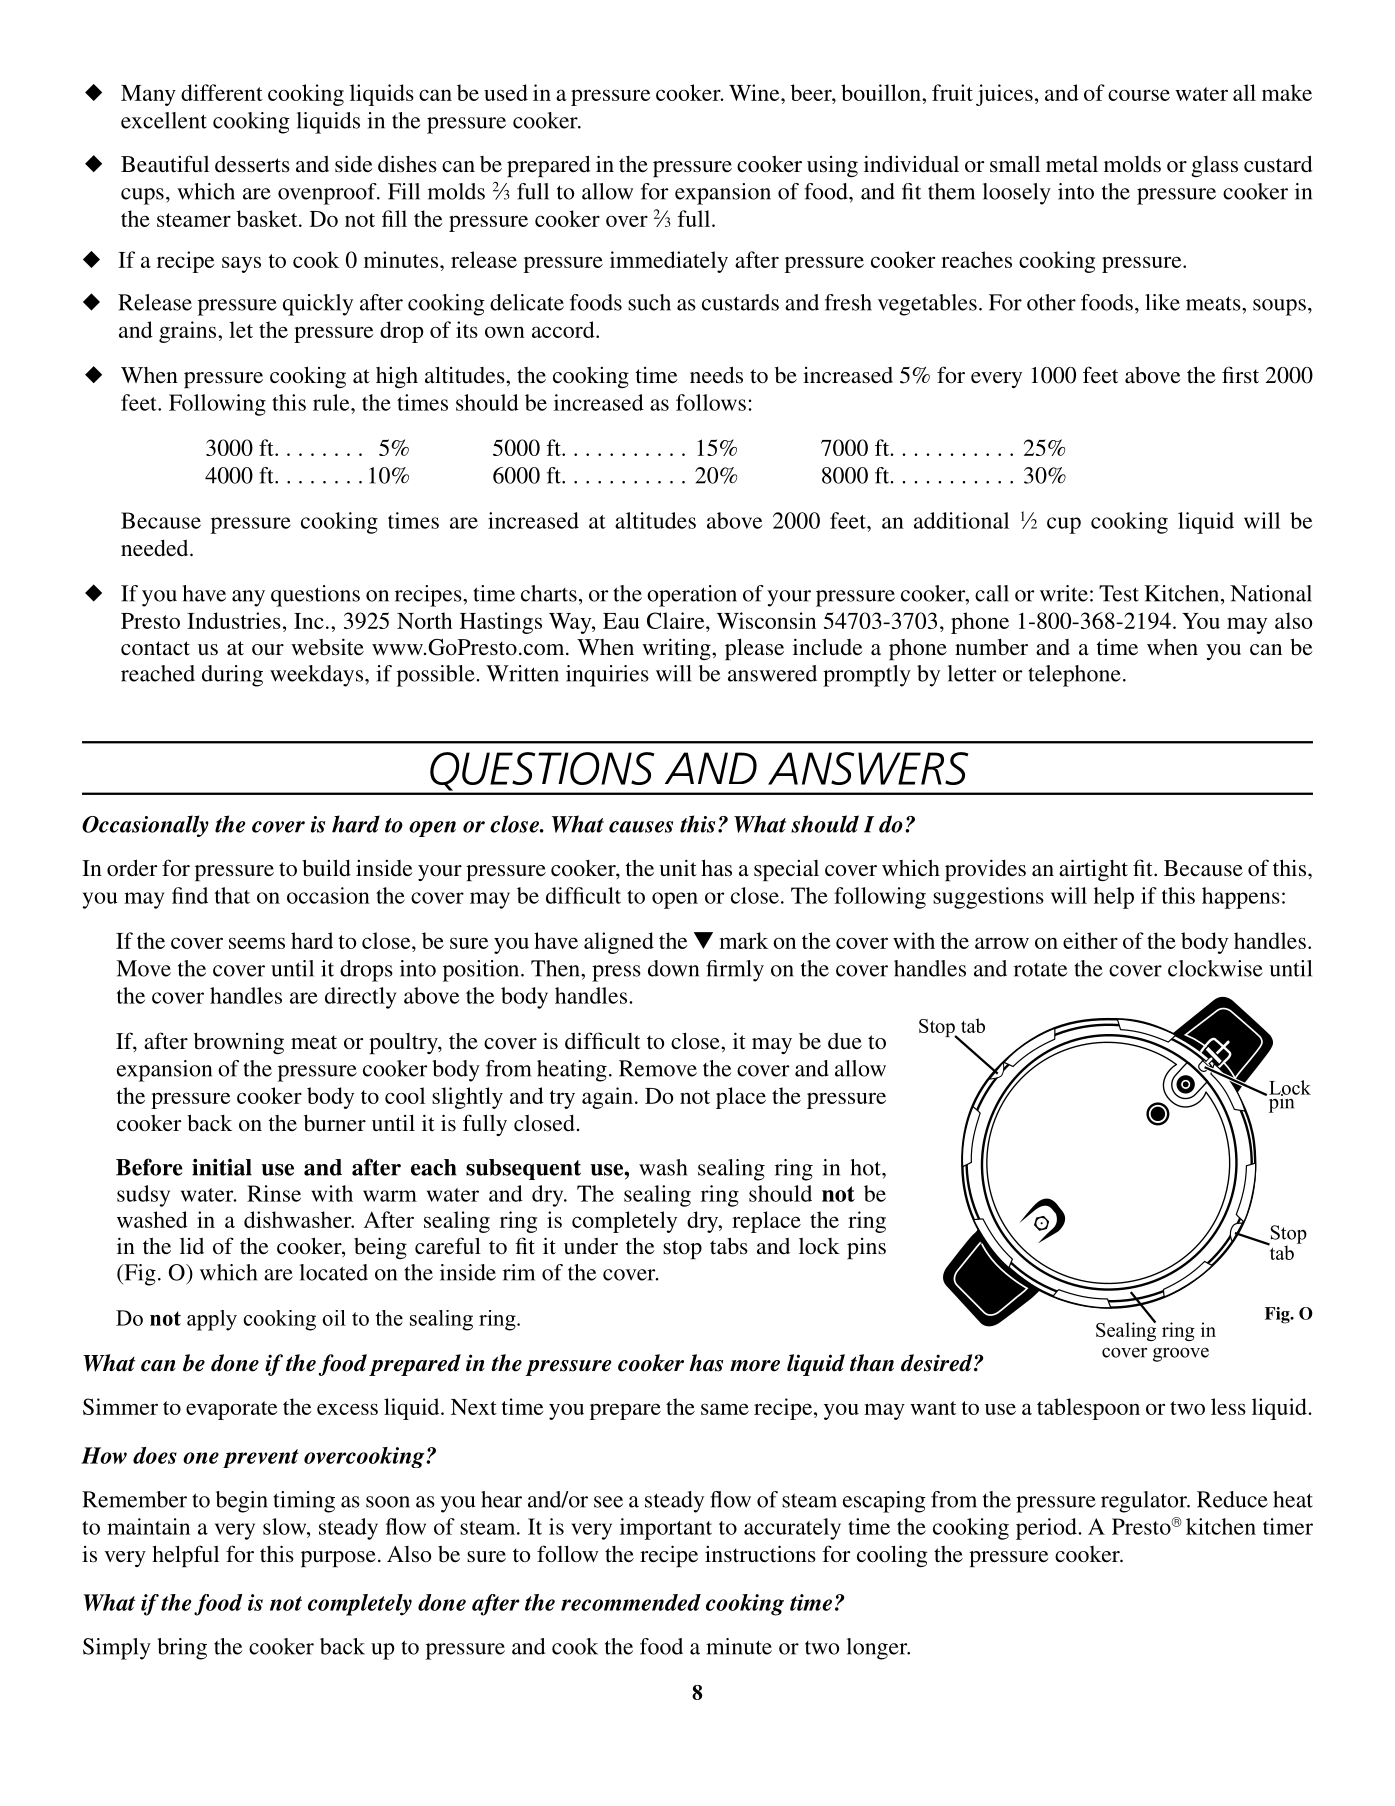  I want to click on that, so click(232, 895).
